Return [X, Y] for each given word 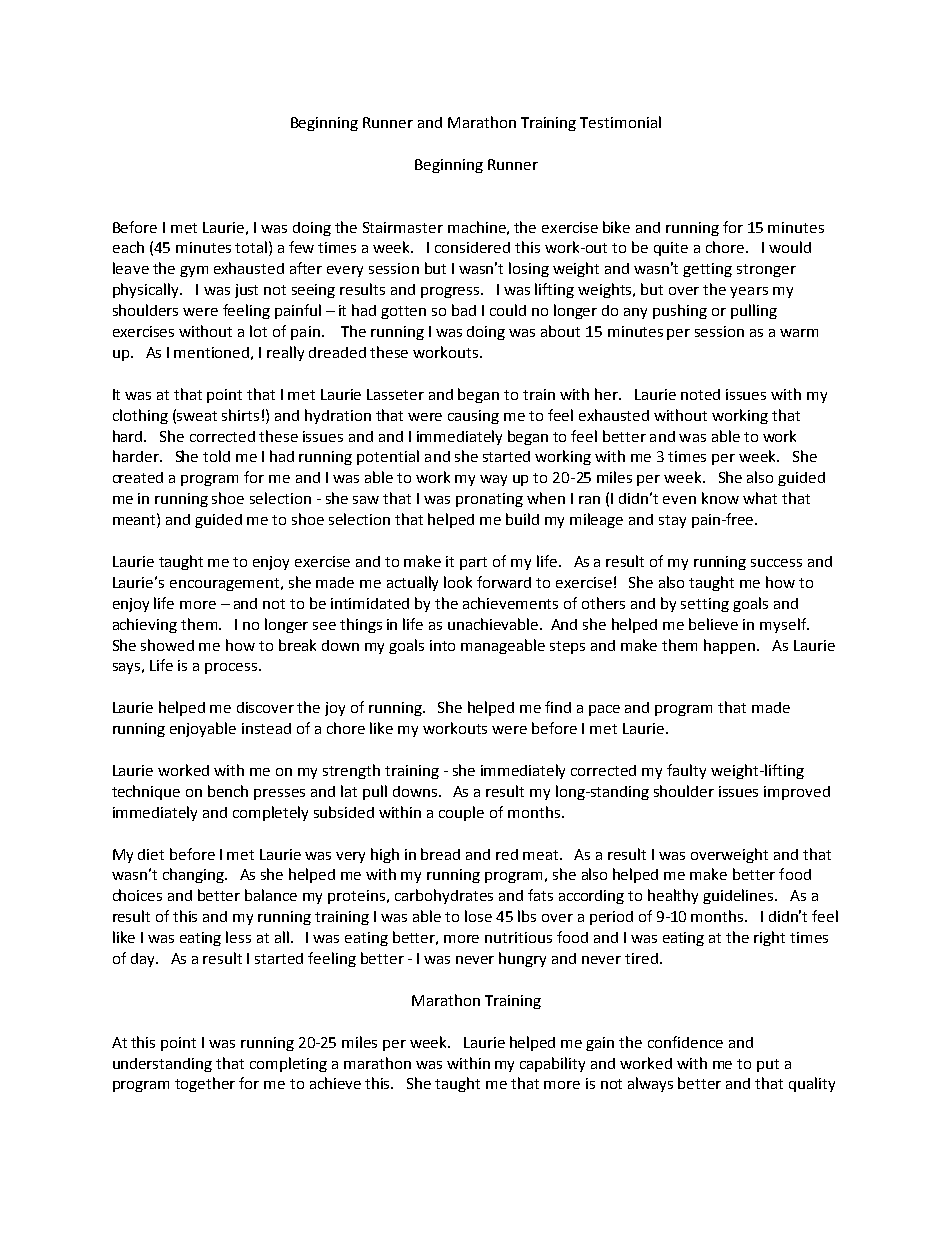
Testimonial [620, 122]
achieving [145, 625]
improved [797, 793]
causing [473, 417]
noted [700, 394]
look [458, 582]
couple [461, 813]
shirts [240, 415]
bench [228, 791]
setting [705, 605]
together [205, 1084]
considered [472, 247]
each [128, 247]
